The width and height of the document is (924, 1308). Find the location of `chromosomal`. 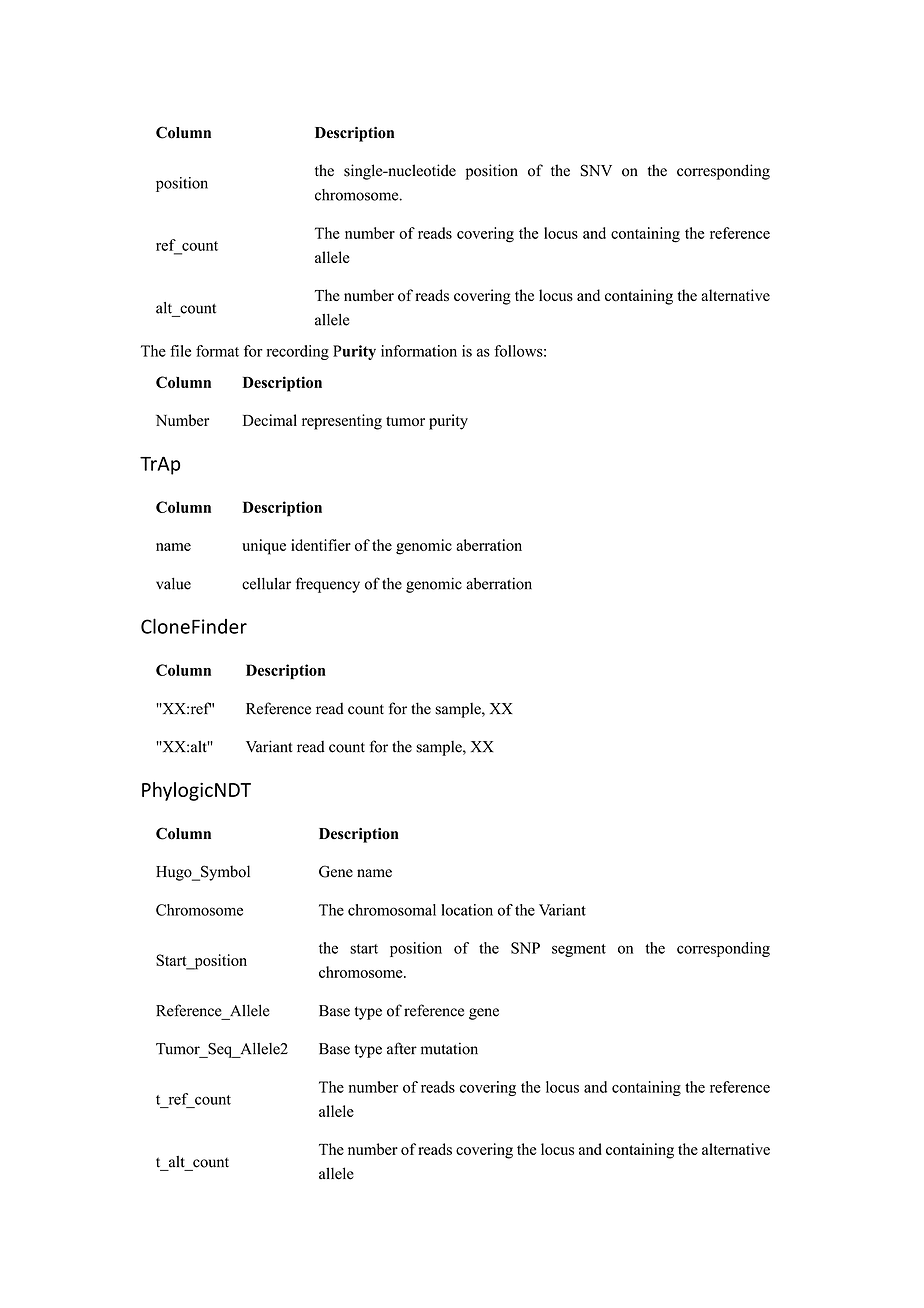

chromosomal is located at coordinates (392, 910).
